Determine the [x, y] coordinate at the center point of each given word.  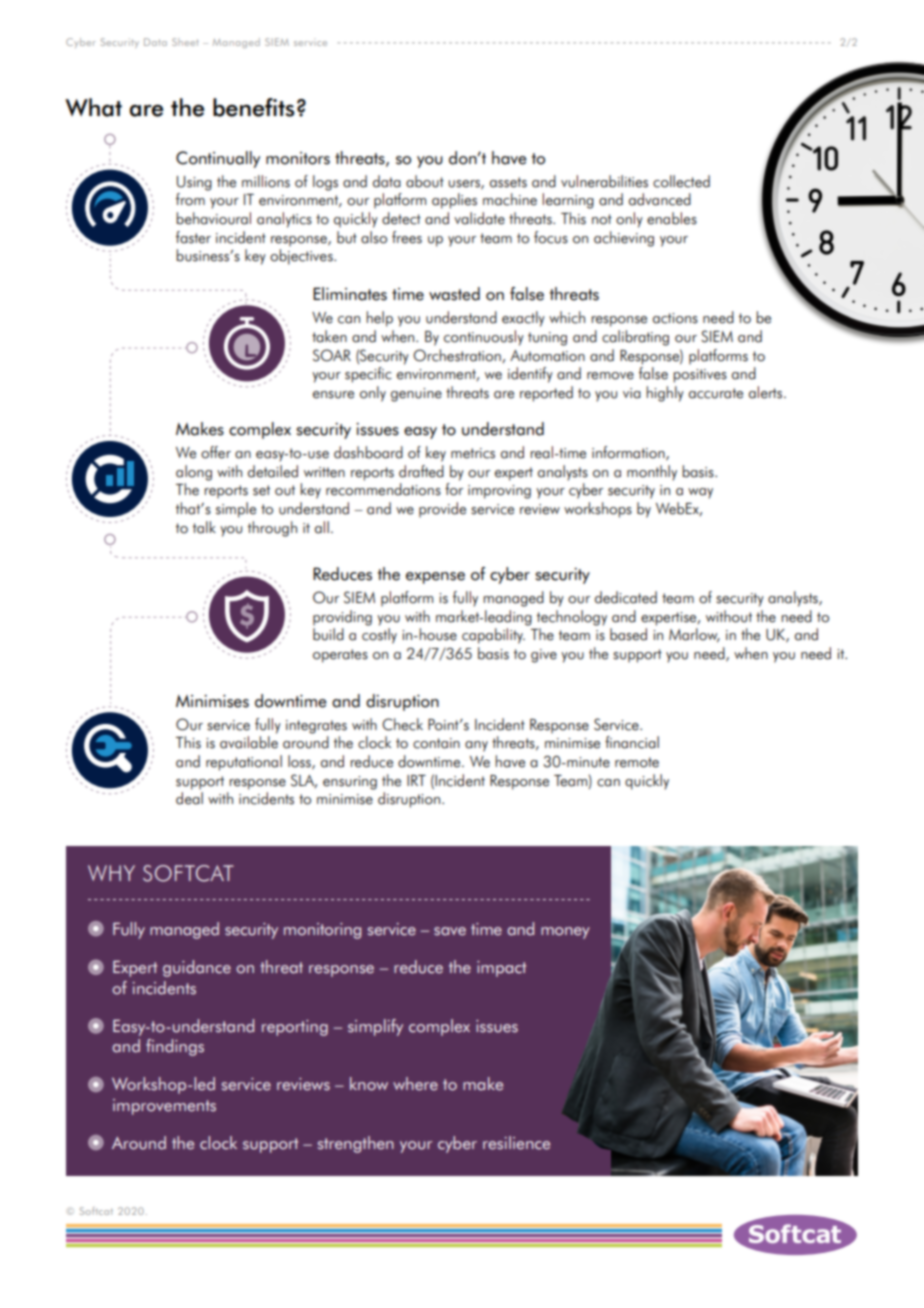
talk [204, 527]
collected [681, 181]
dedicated [626, 597]
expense [435, 578]
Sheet [185, 42]
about [425, 181]
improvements [164, 1107]
